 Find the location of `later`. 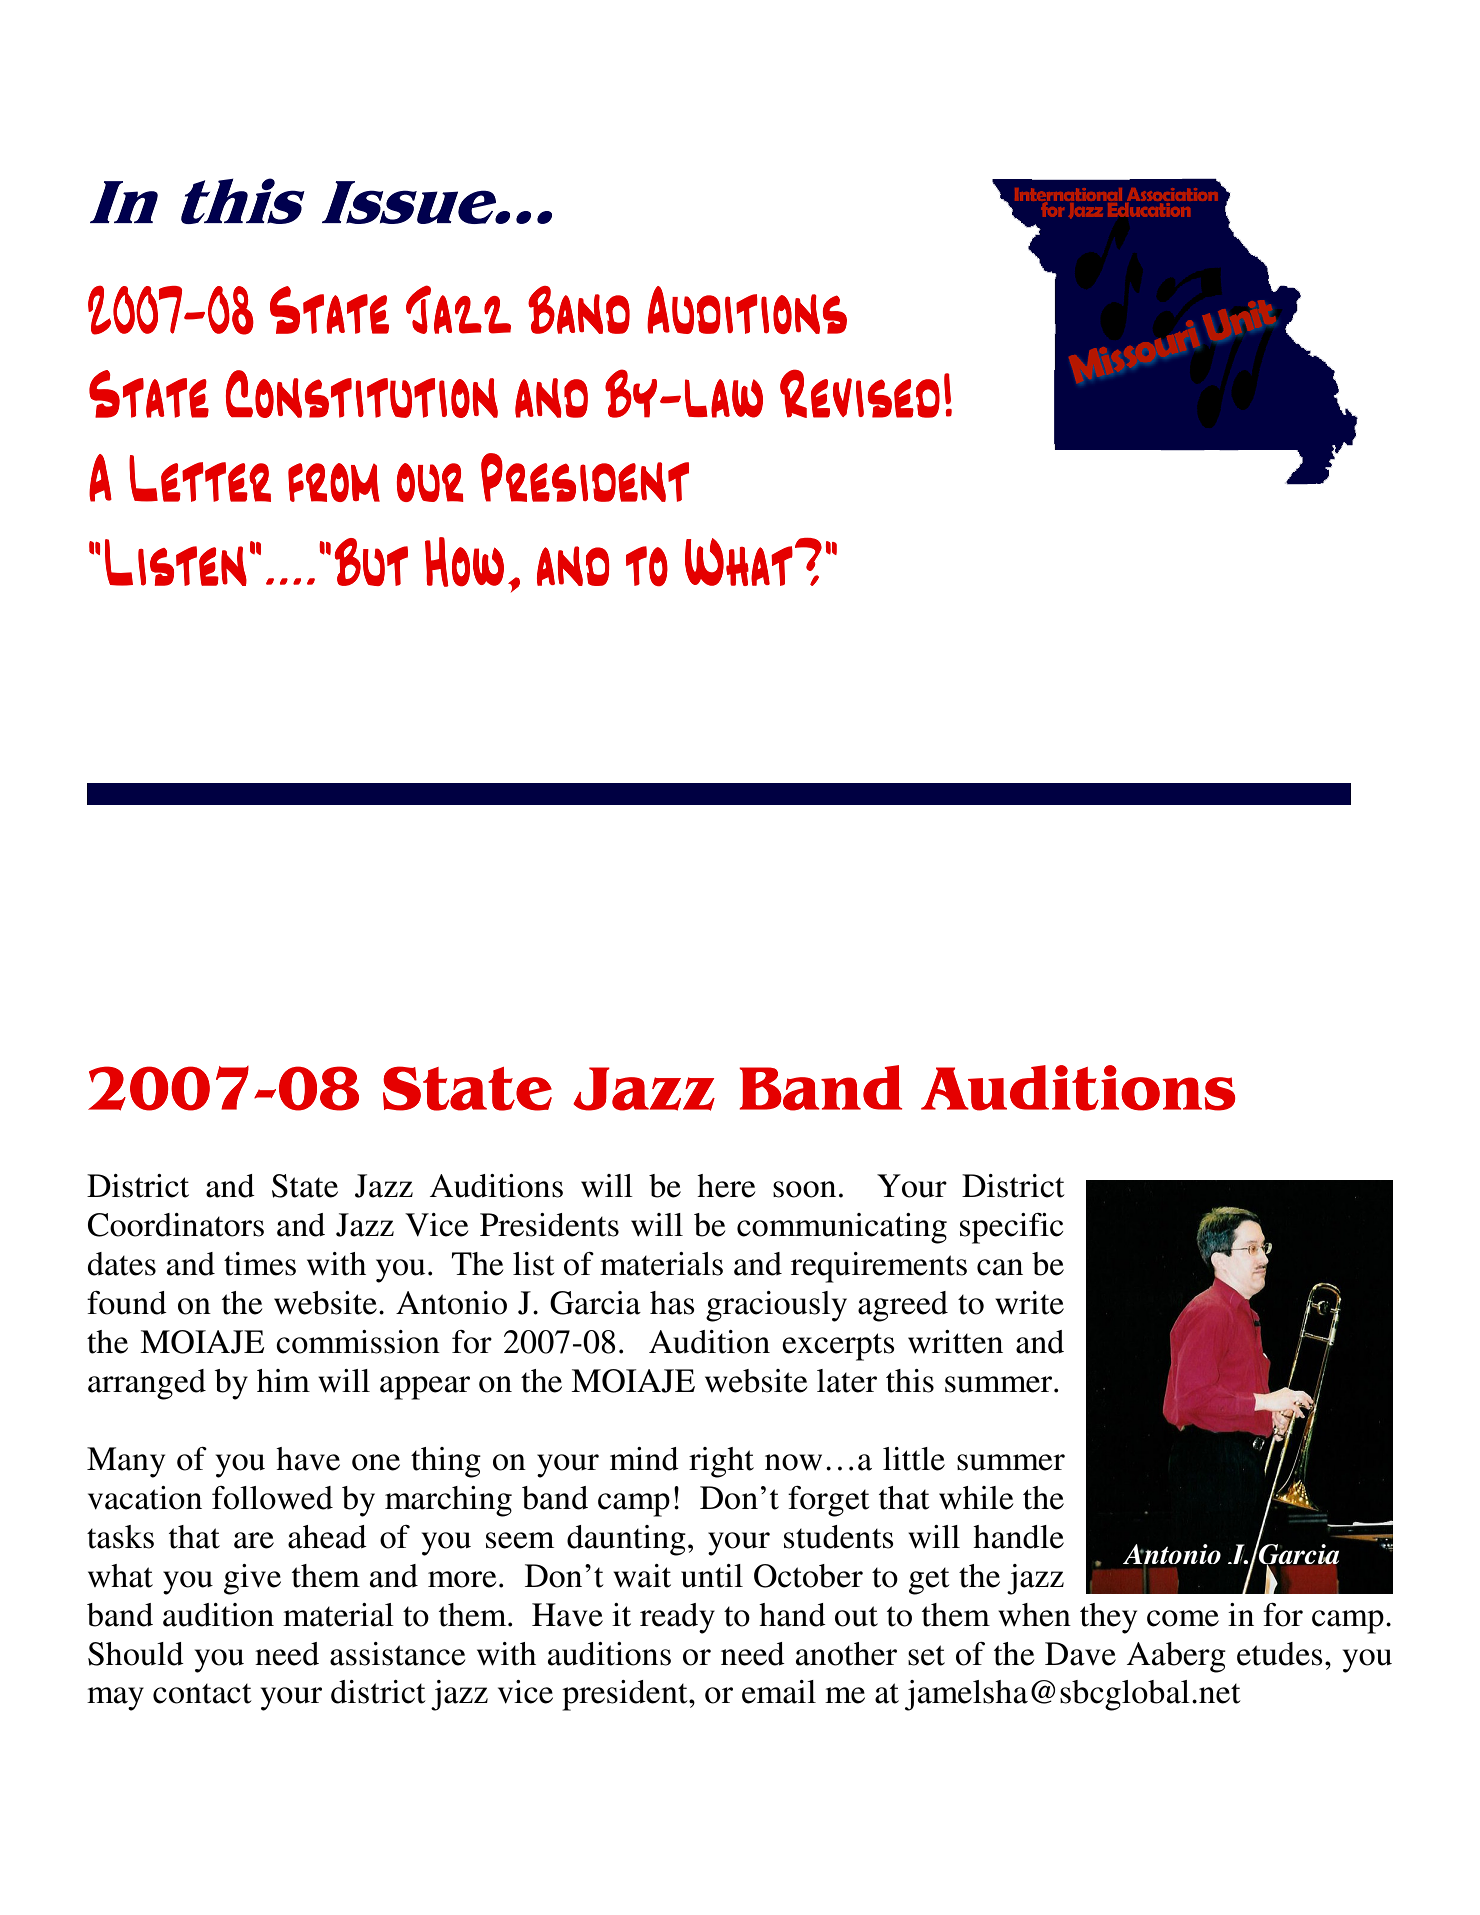

later is located at coordinates (847, 1381).
